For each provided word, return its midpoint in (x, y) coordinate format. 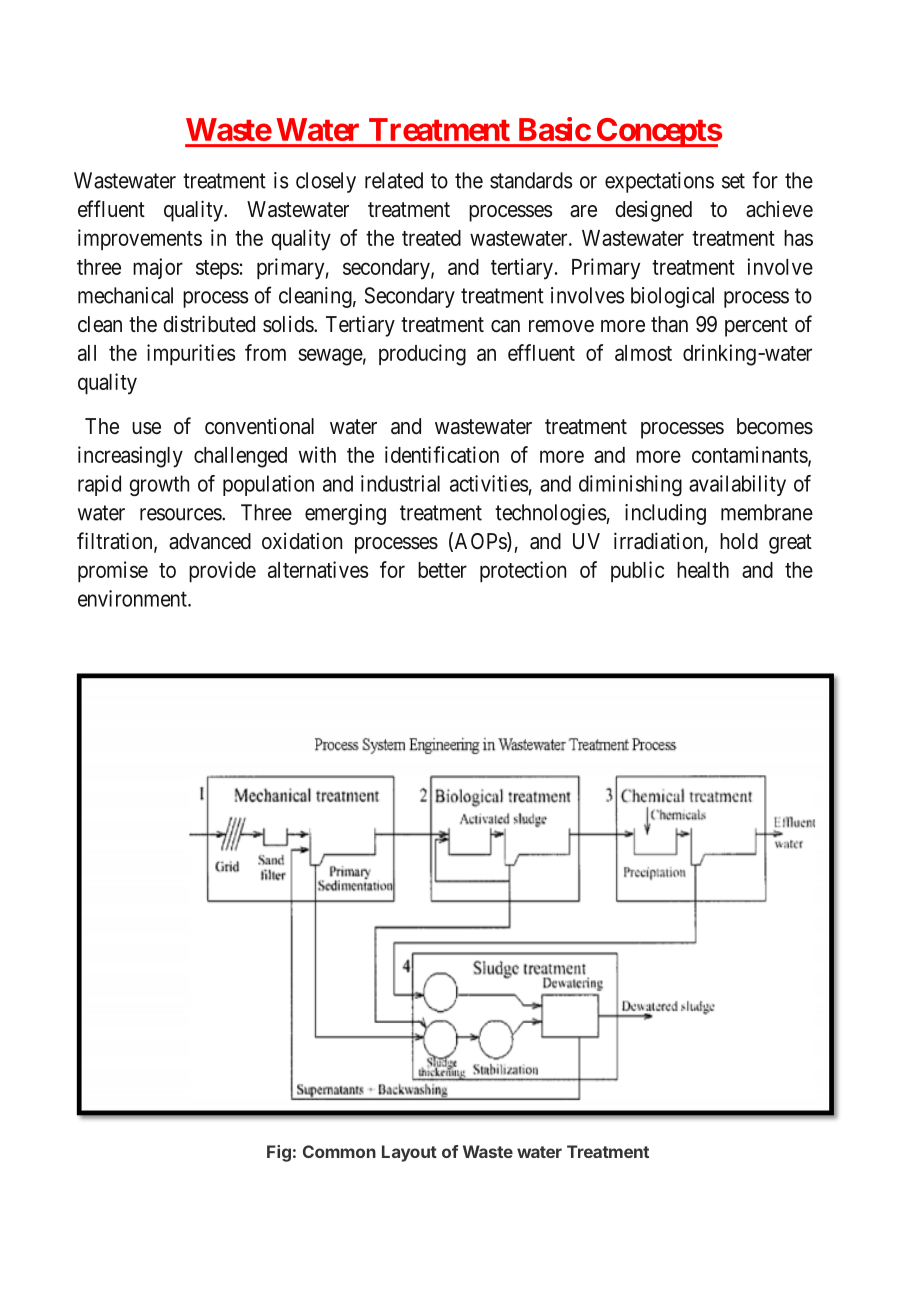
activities (489, 483)
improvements (140, 239)
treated (431, 238)
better (442, 570)
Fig (279, 1153)
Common (339, 1151)
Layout (409, 1153)
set (733, 181)
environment (133, 598)
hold (739, 541)
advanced (210, 541)
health (703, 570)
